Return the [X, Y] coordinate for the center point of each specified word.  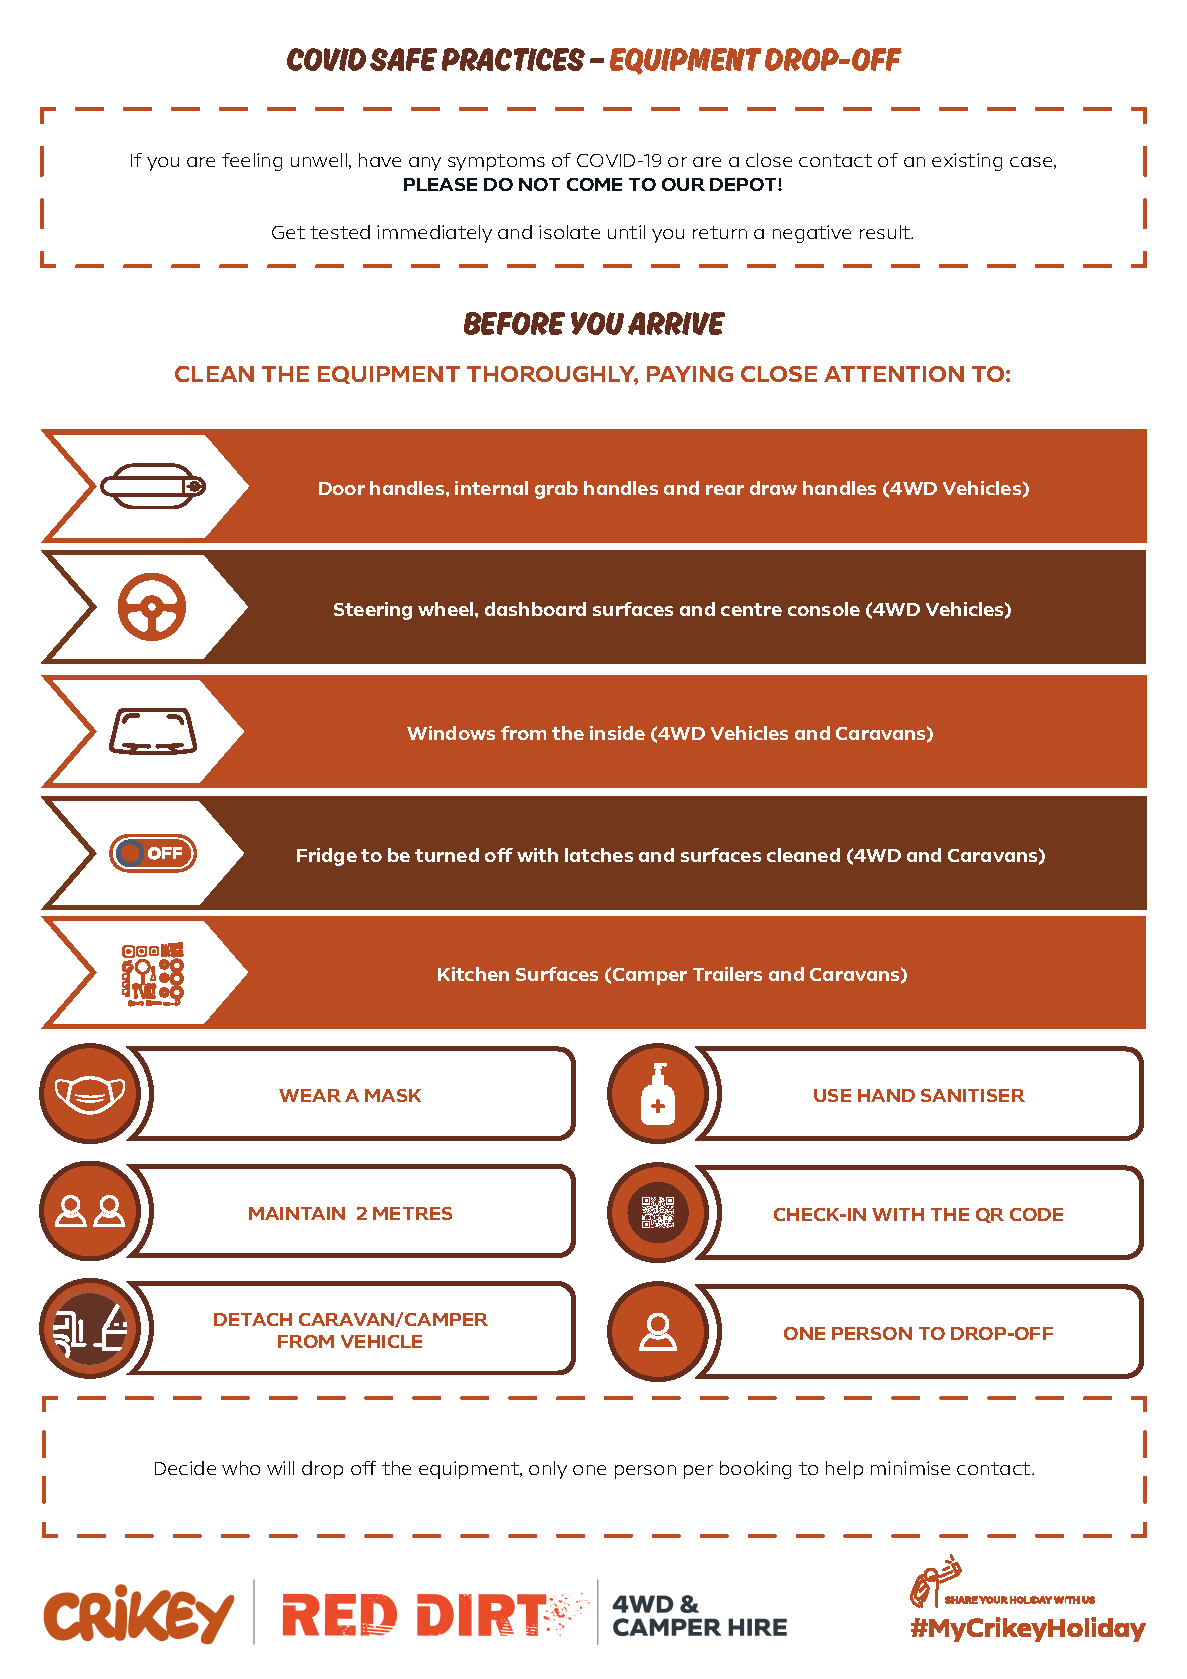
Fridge [327, 857]
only [548, 1470]
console [824, 609]
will [280, 1468]
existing [967, 162]
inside [617, 733]
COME [594, 184]
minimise [910, 1468]
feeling [252, 162]
